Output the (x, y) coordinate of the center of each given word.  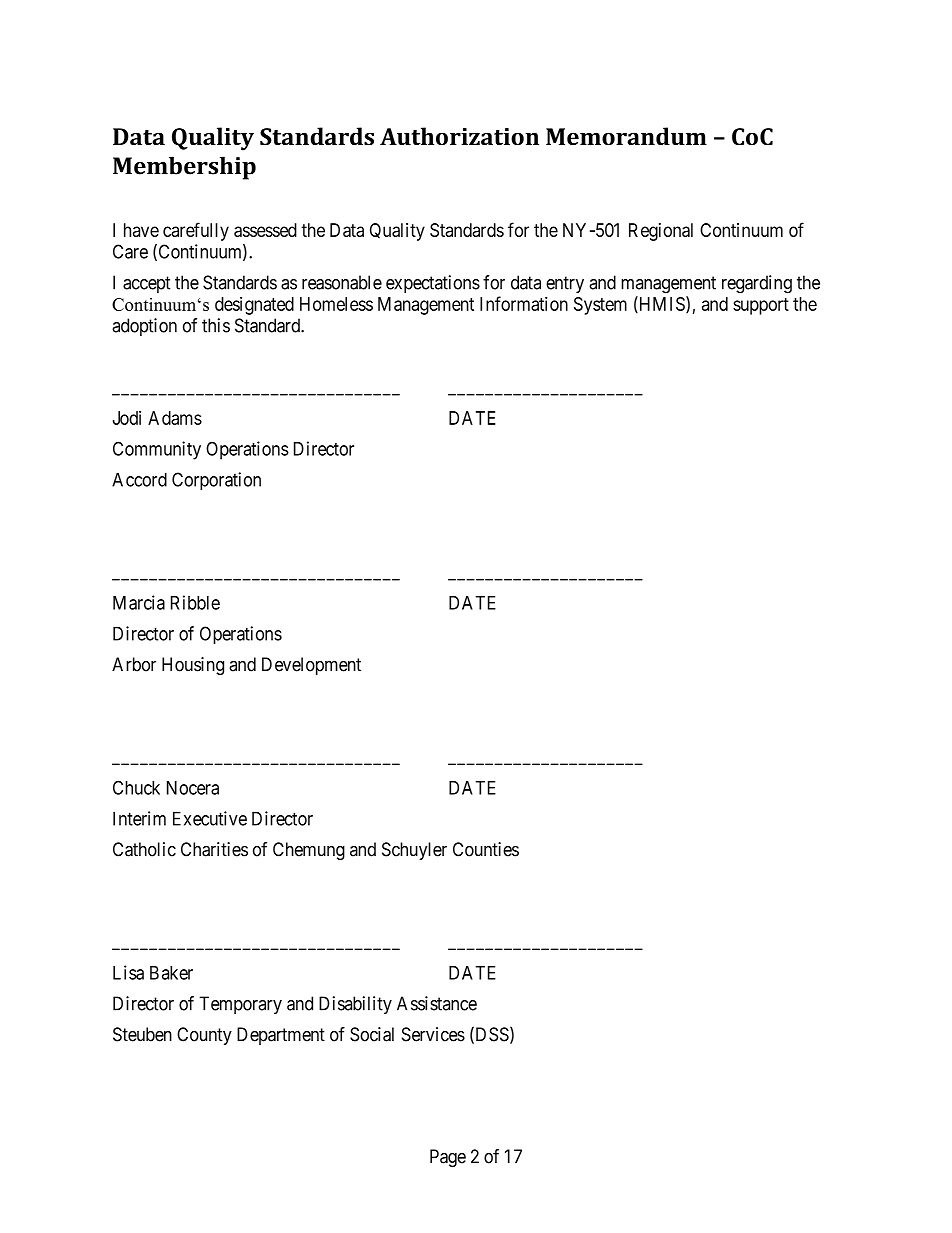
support (761, 306)
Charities (214, 849)
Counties (486, 849)
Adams (175, 418)
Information (524, 303)
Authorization (459, 136)
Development (311, 666)
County (204, 1036)
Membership (184, 168)
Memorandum (626, 136)
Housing (193, 666)
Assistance (437, 1003)
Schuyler (414, 851)
